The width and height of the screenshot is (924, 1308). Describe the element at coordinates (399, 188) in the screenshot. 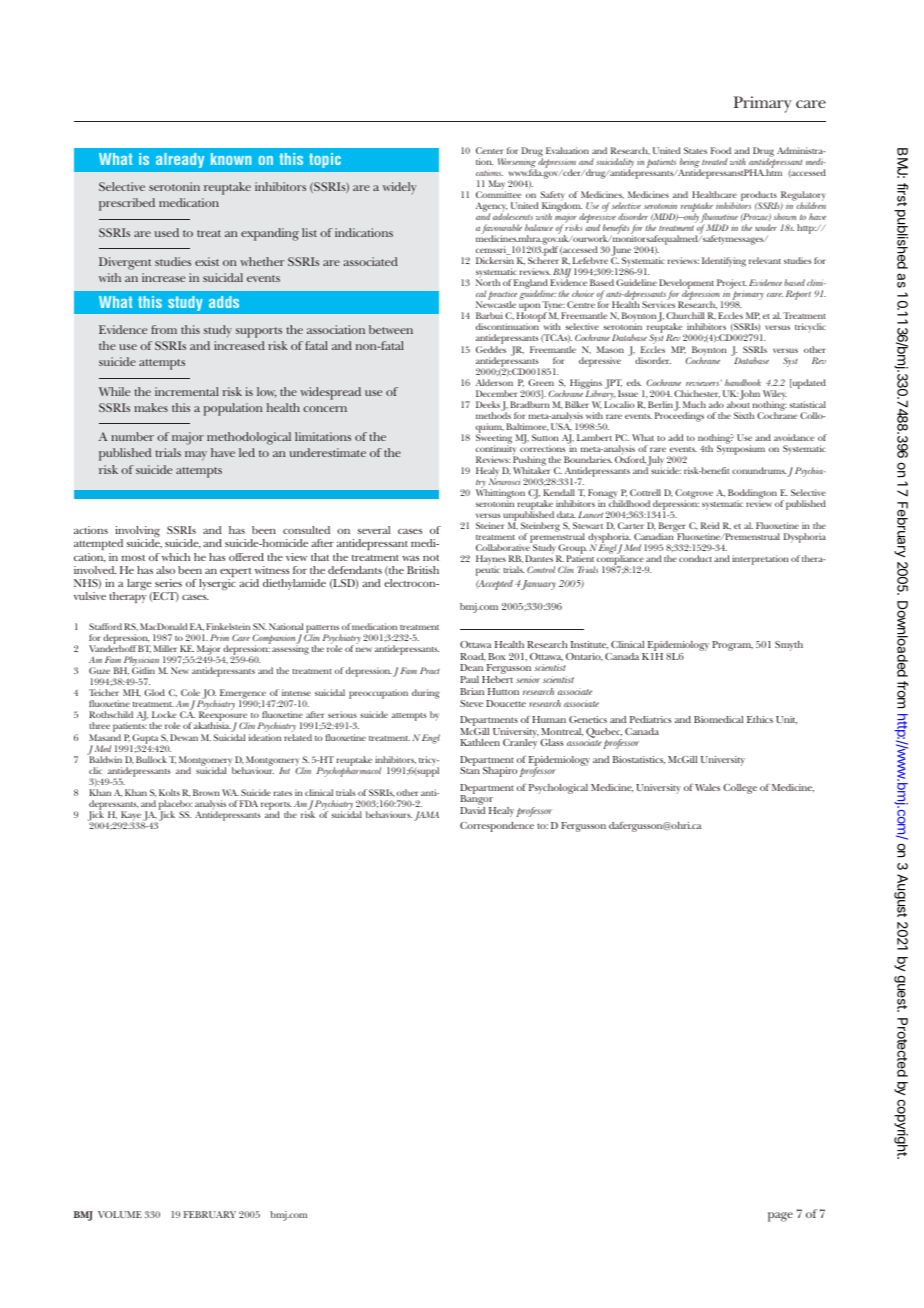

I see `widely` at that location.
